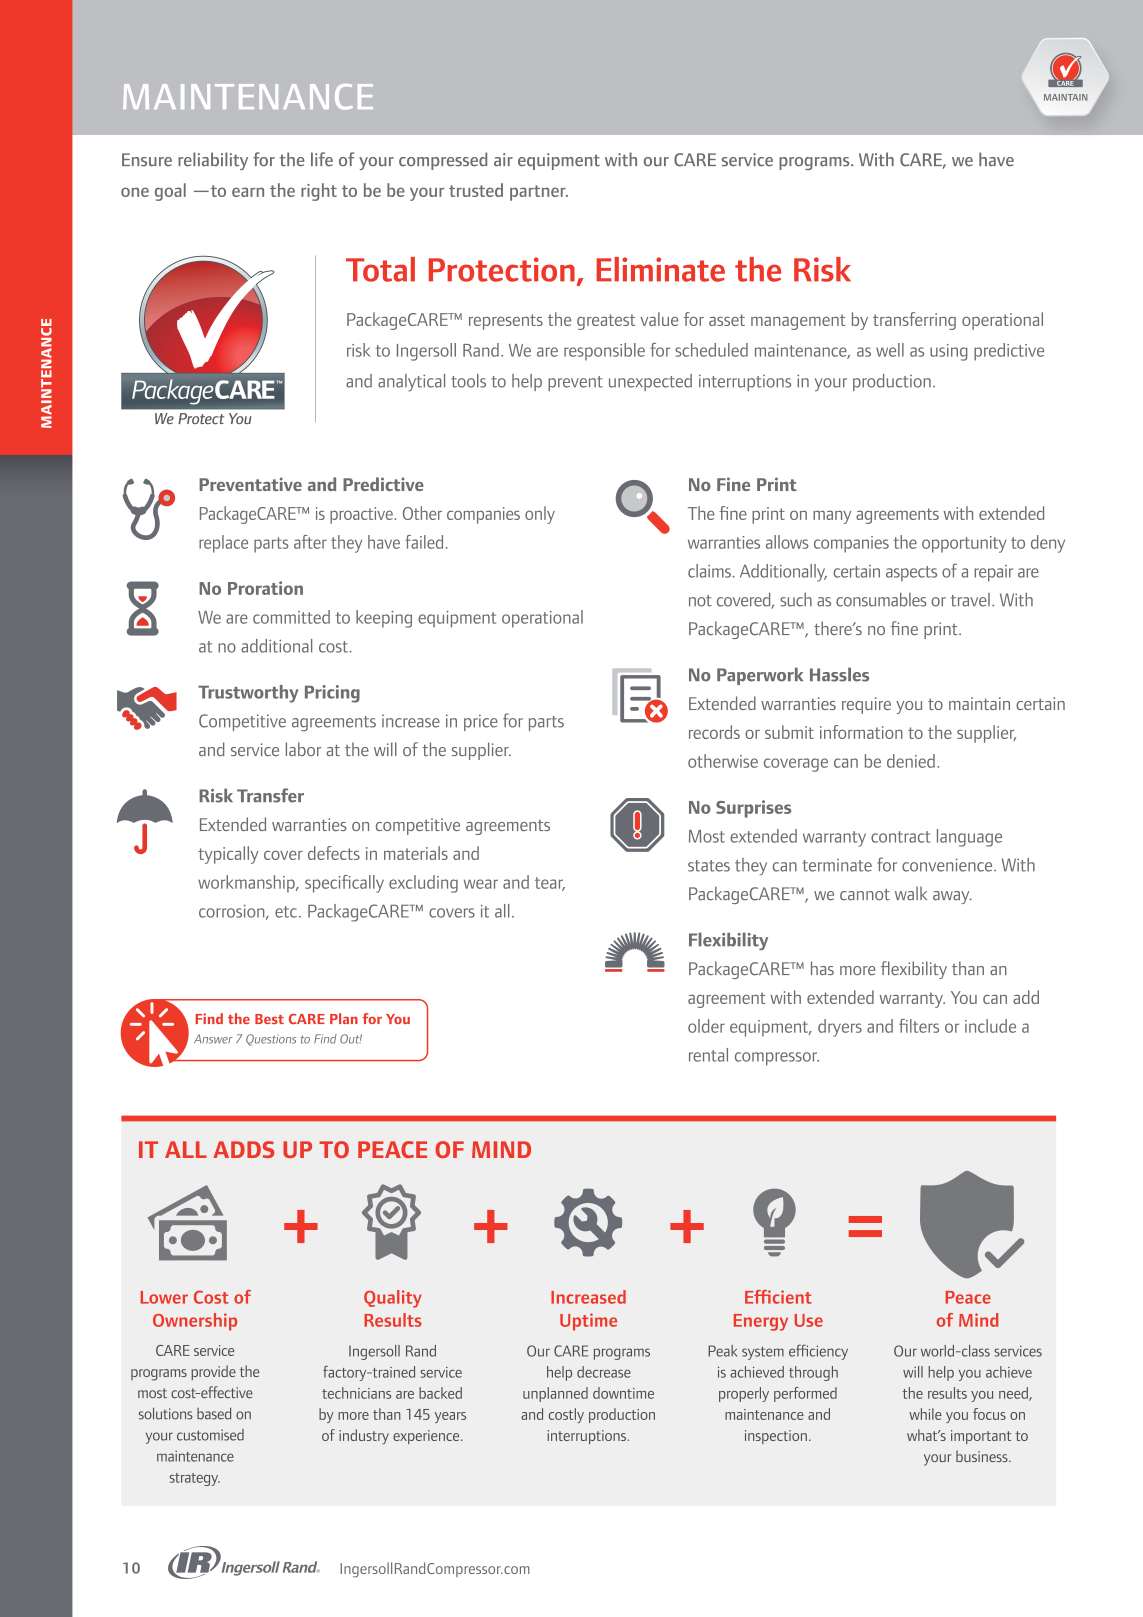  I want to click on language, so click(969, 838).
